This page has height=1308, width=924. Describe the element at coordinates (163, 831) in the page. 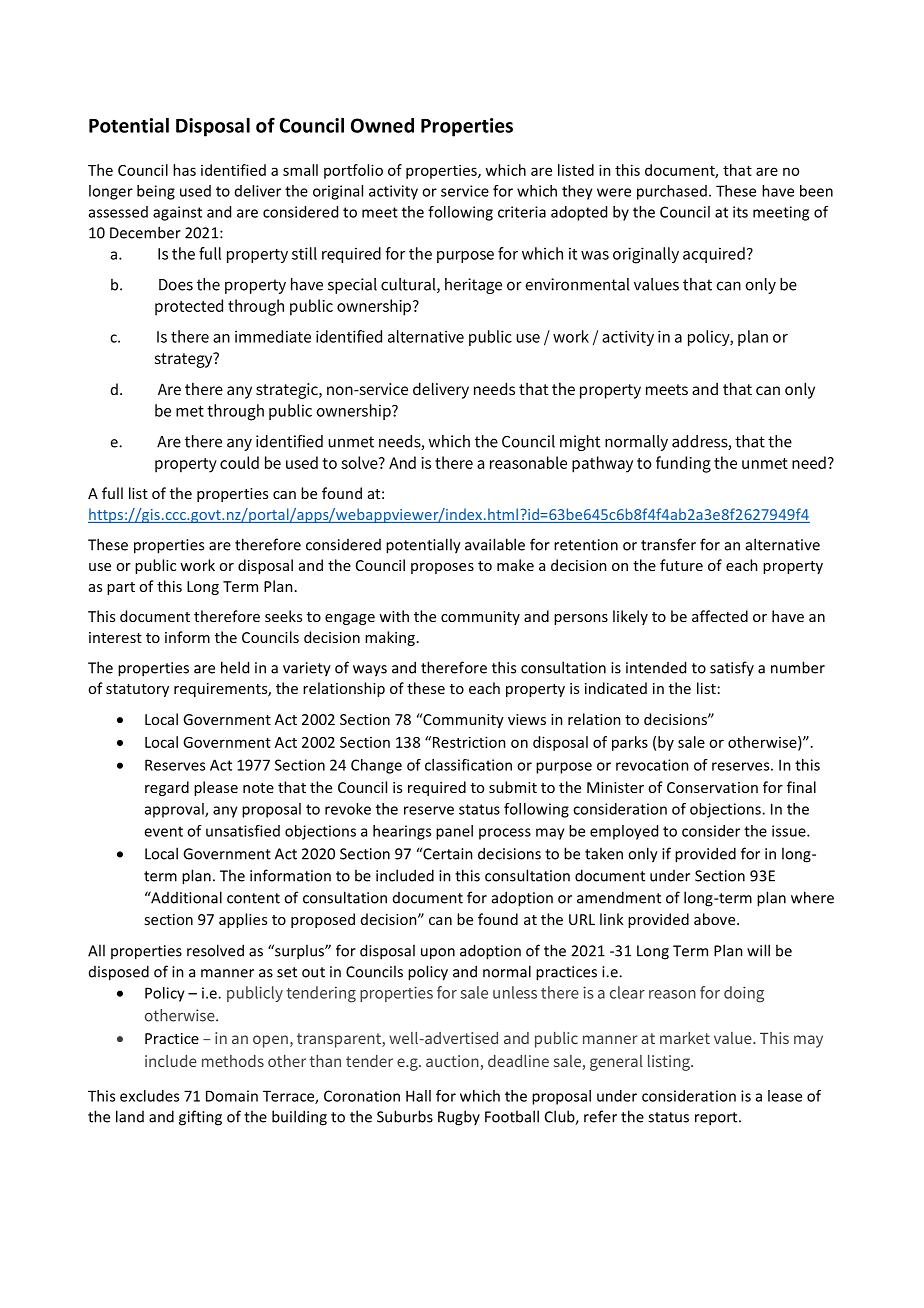

I see `event` at that location.
